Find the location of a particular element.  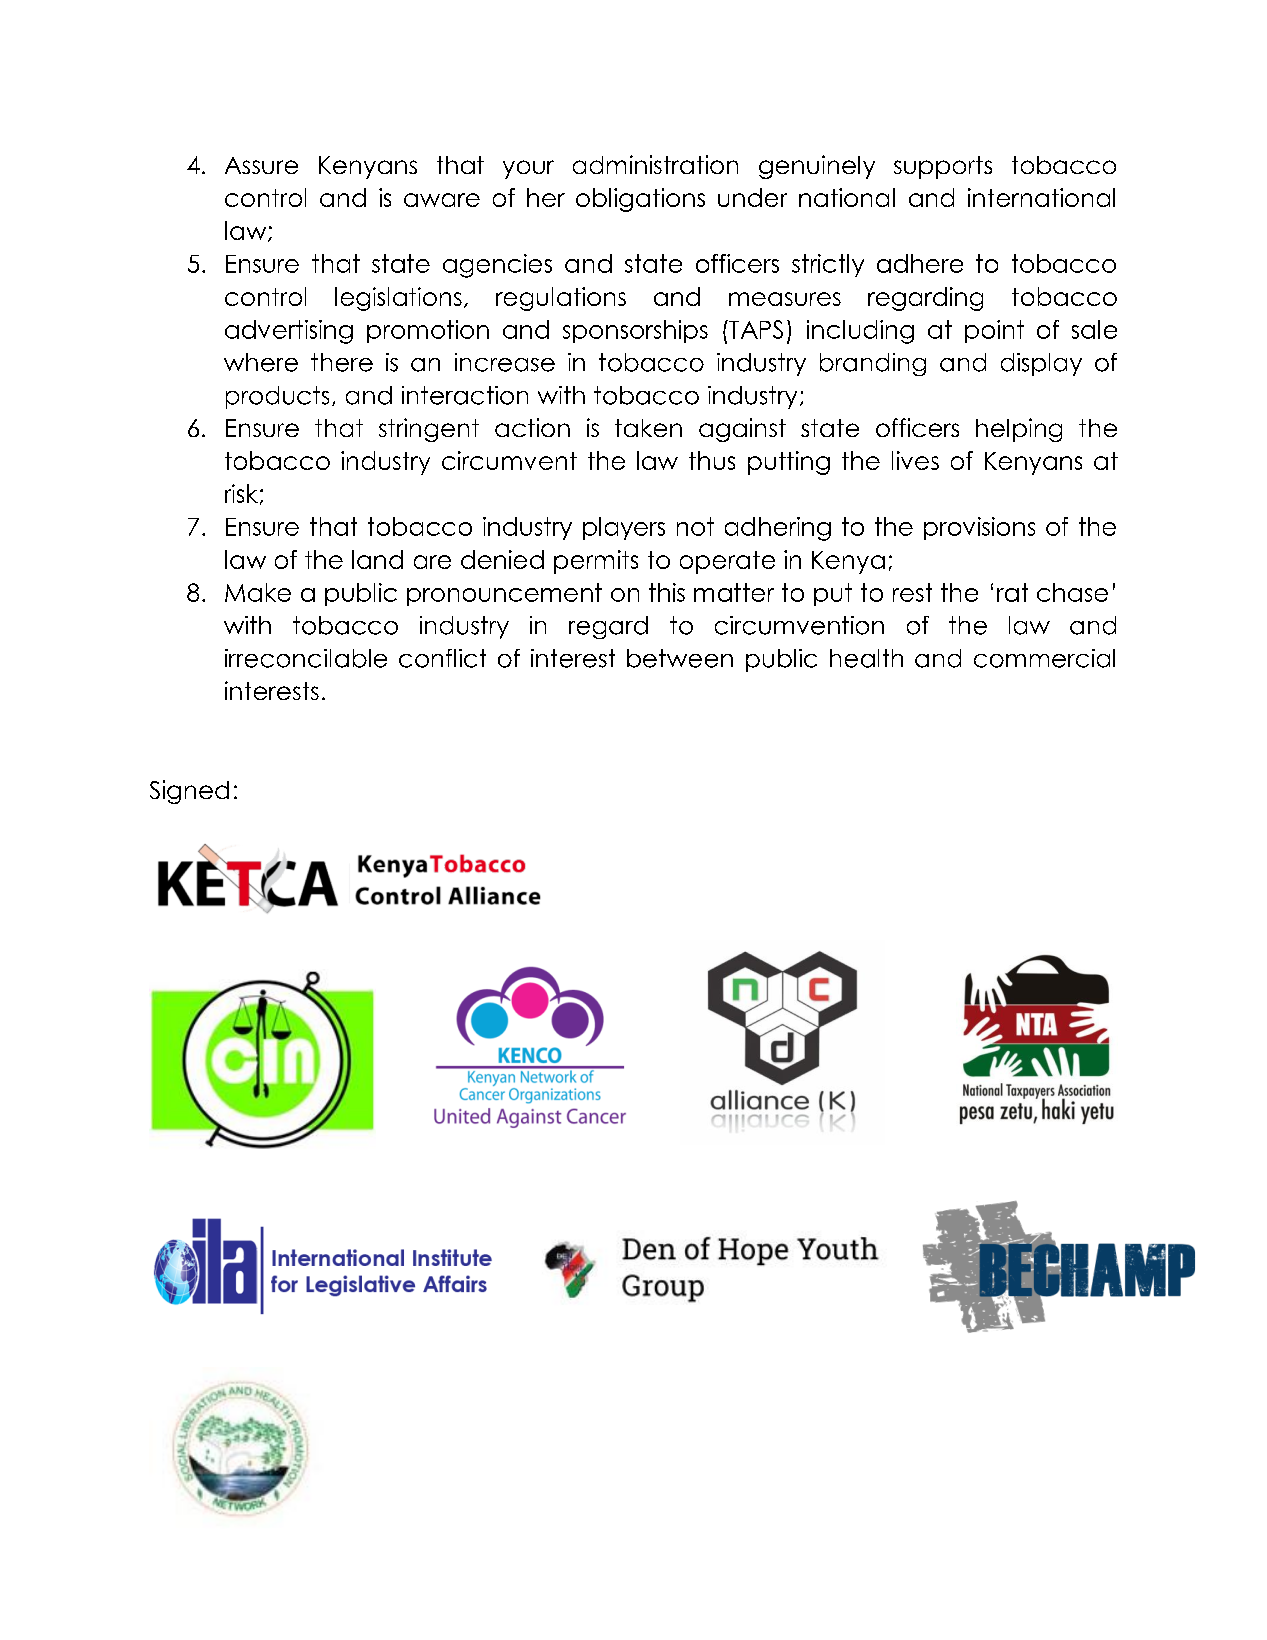

Signed is located at coordinates (189, 792).
